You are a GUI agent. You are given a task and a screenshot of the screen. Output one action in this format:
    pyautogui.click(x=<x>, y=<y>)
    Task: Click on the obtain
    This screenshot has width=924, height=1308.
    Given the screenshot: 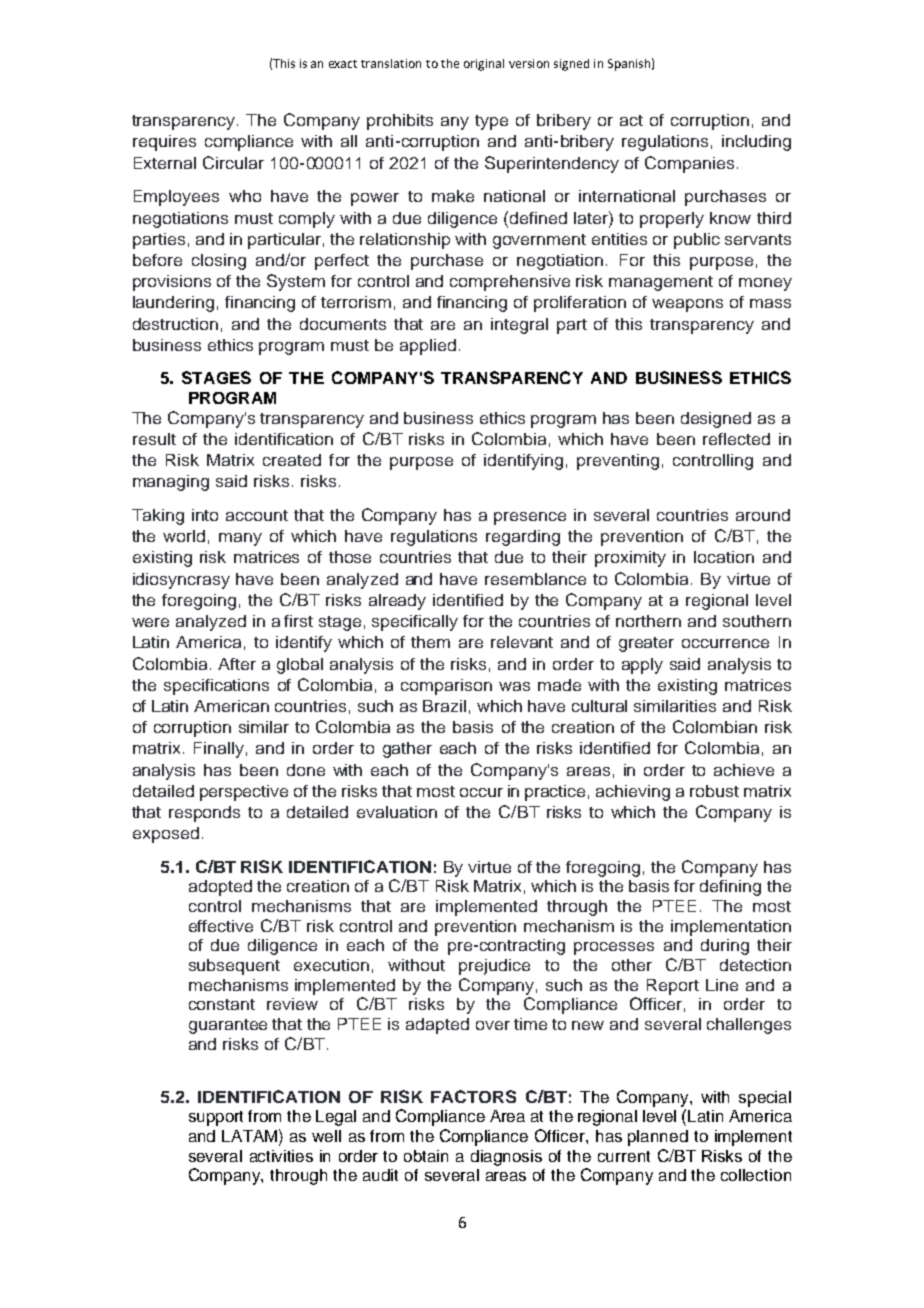 What is the action you would take?
    pyautogui.click(x=426, y=1156)
